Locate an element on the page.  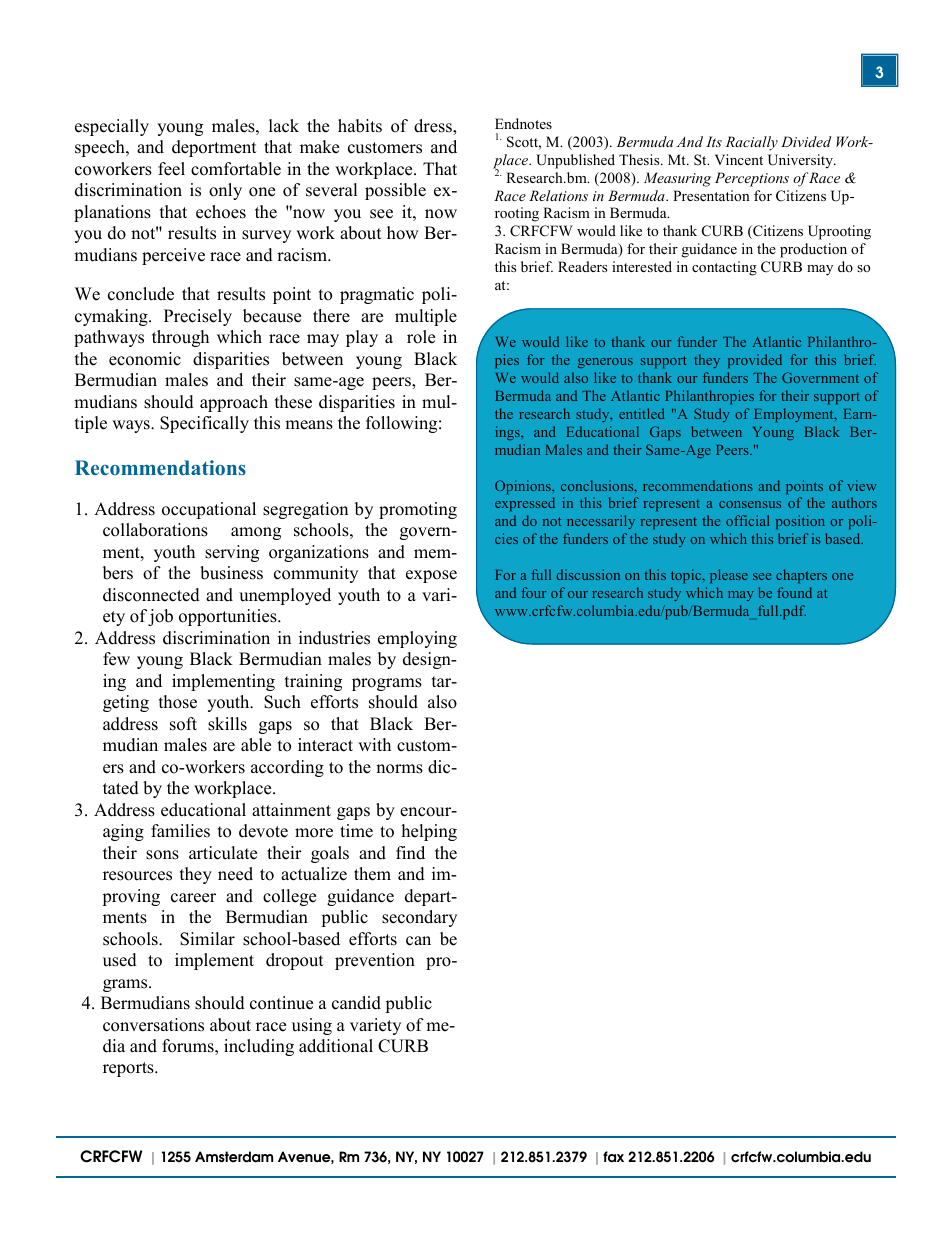
Amsterdam is located at coordinates (234, 1157).
